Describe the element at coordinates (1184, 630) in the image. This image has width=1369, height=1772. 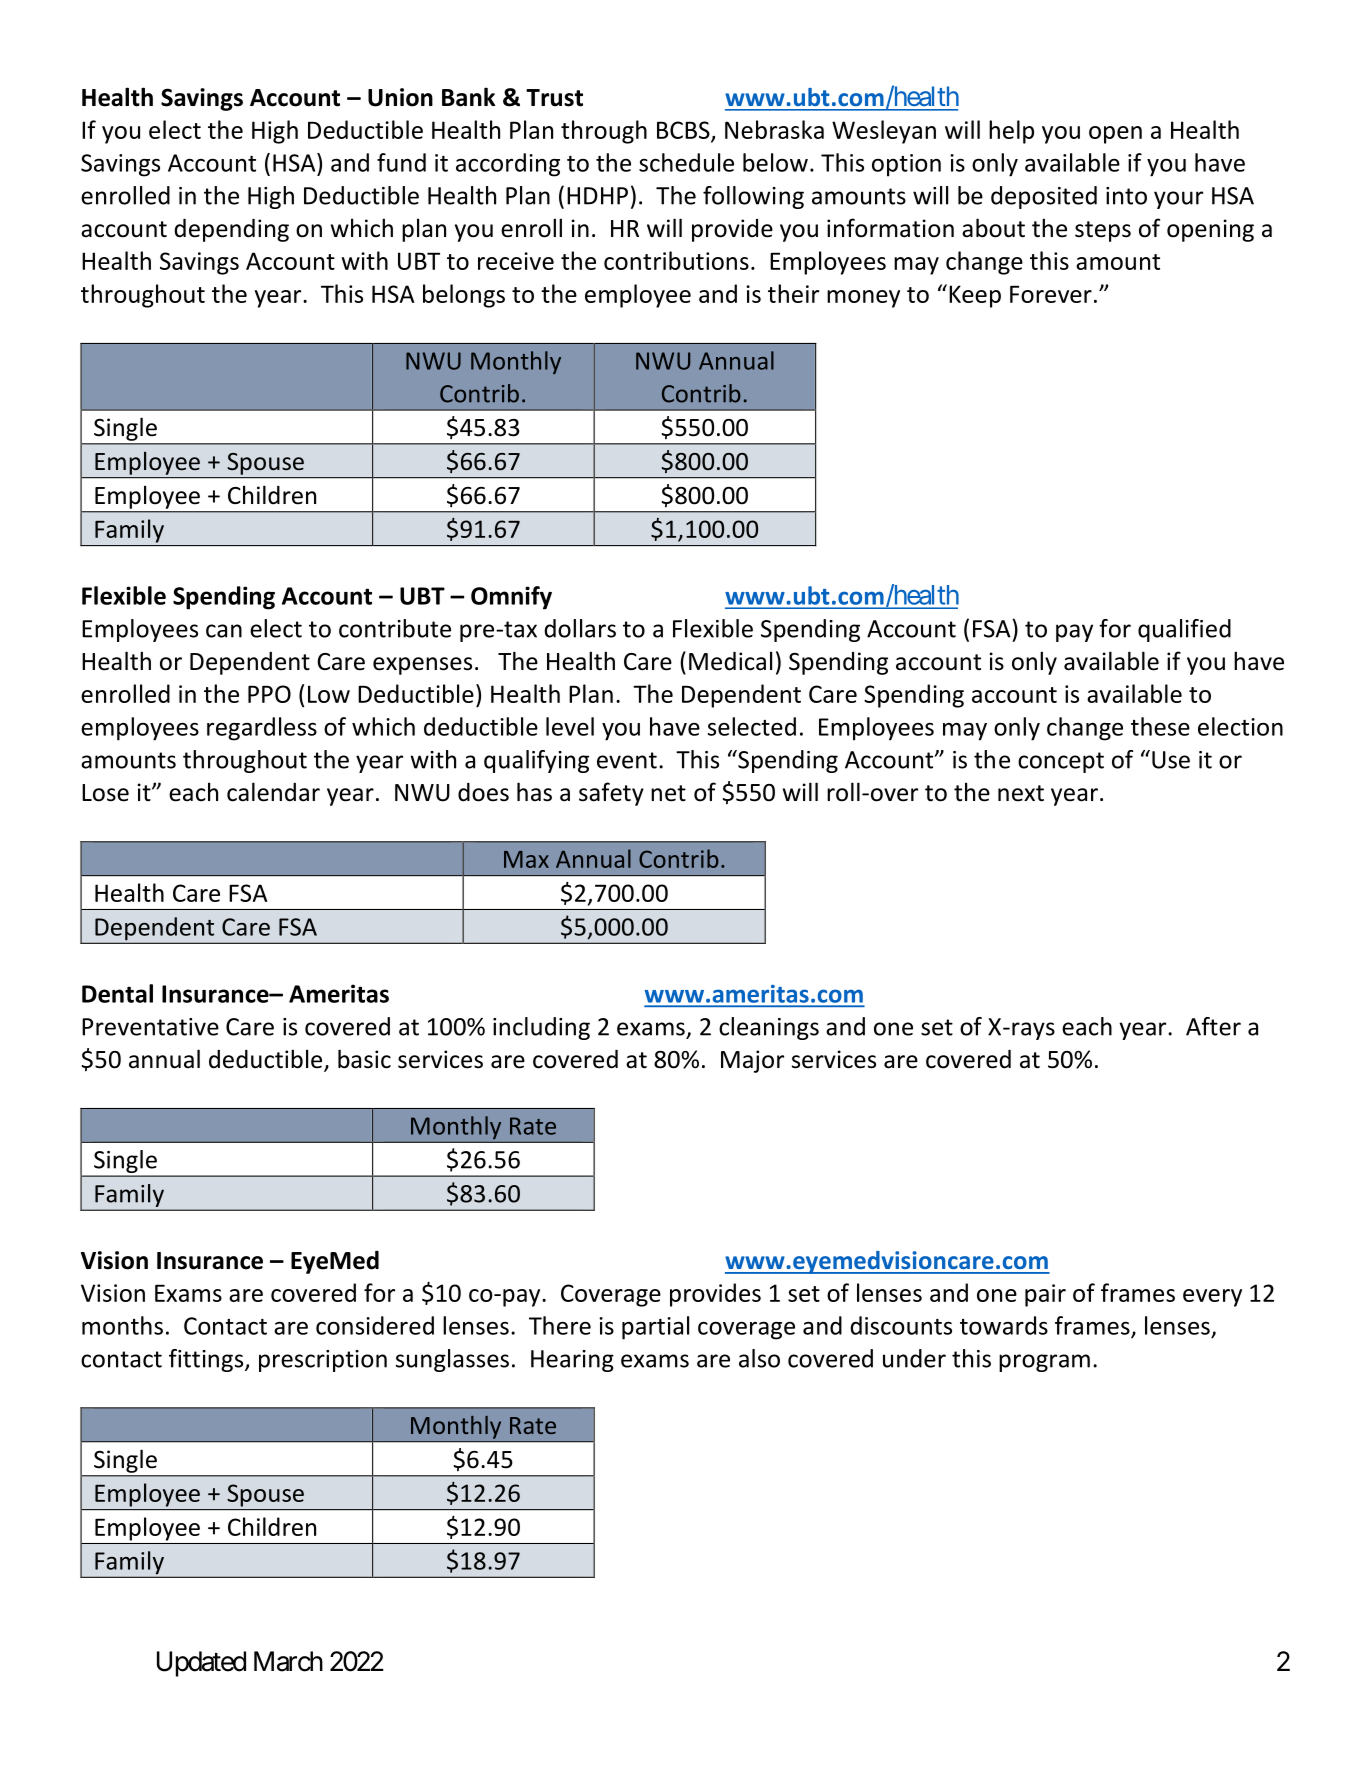
I see `qualified` at that location.
